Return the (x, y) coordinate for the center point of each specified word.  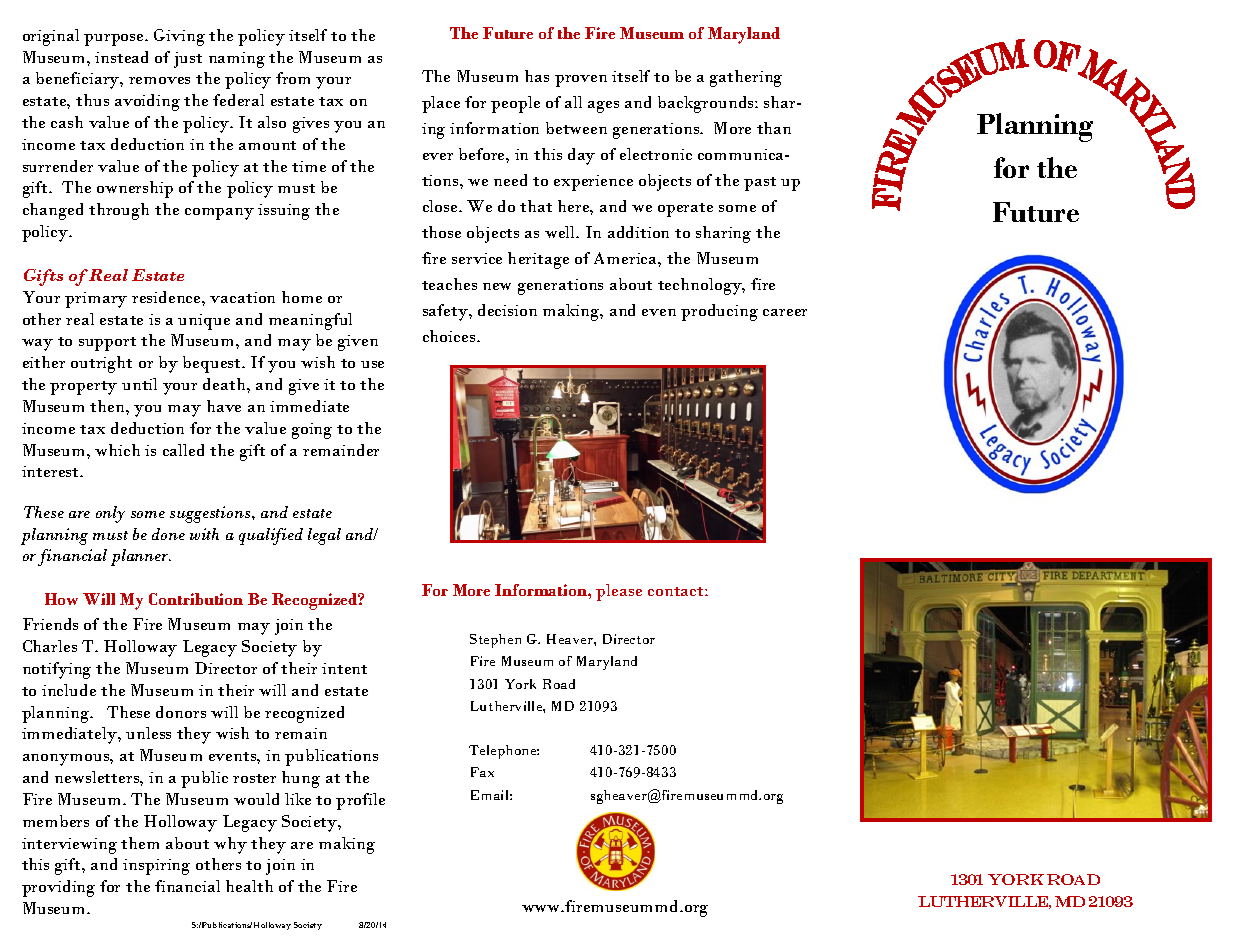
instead (121, 57)
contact (677, 591)
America (626, 258)
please (619, 592)
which (117, 450)
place (441, 104)
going (312, 431)
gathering (746, 78)
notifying (57, 670)
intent (344, 668)
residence (167, 297)
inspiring (156, 867)
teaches (449, 284)
